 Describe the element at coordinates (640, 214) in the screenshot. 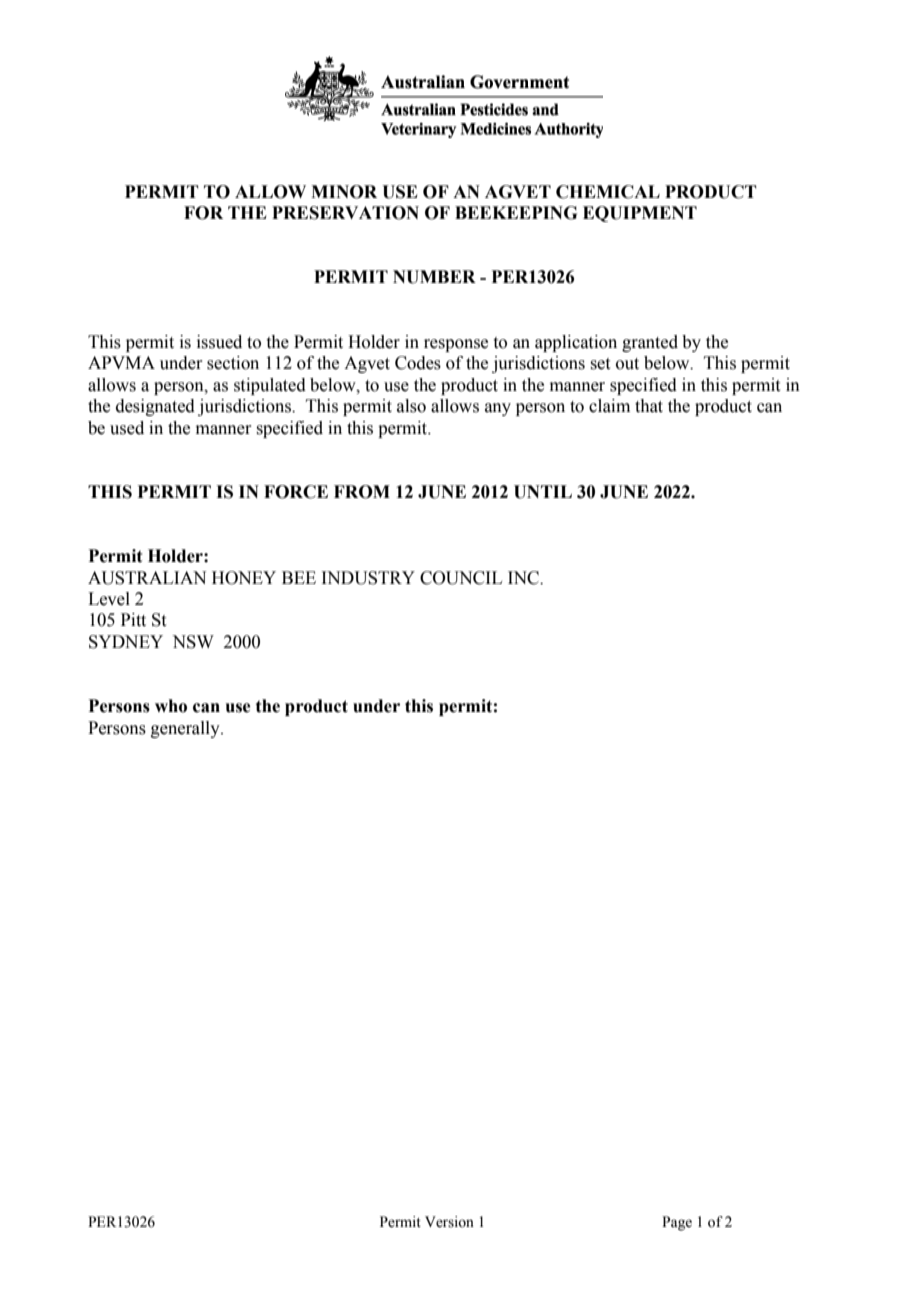

I see `EQUIPMENT` at that location.
